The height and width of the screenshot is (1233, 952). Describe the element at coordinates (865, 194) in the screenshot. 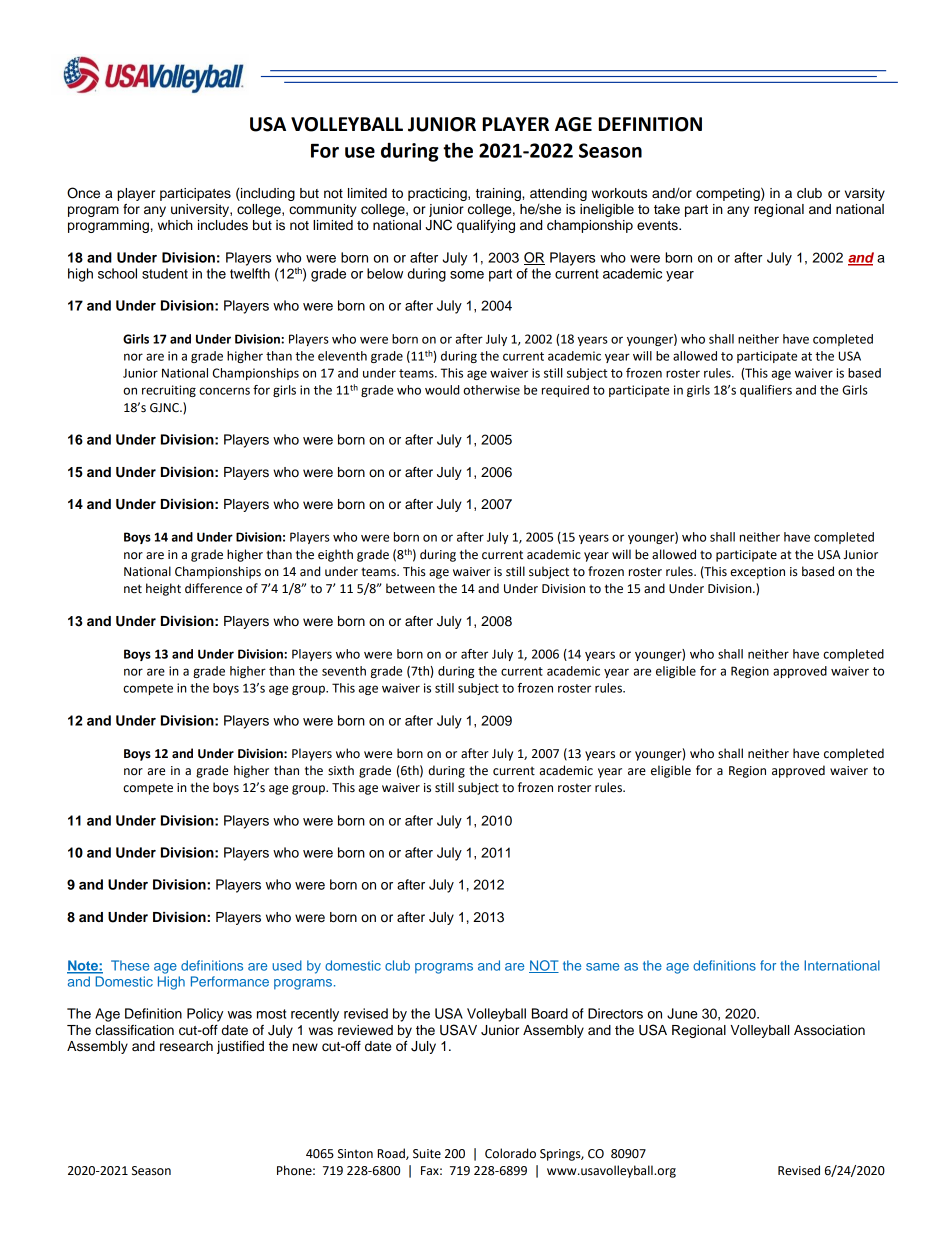

I see `varsity` at that location.
